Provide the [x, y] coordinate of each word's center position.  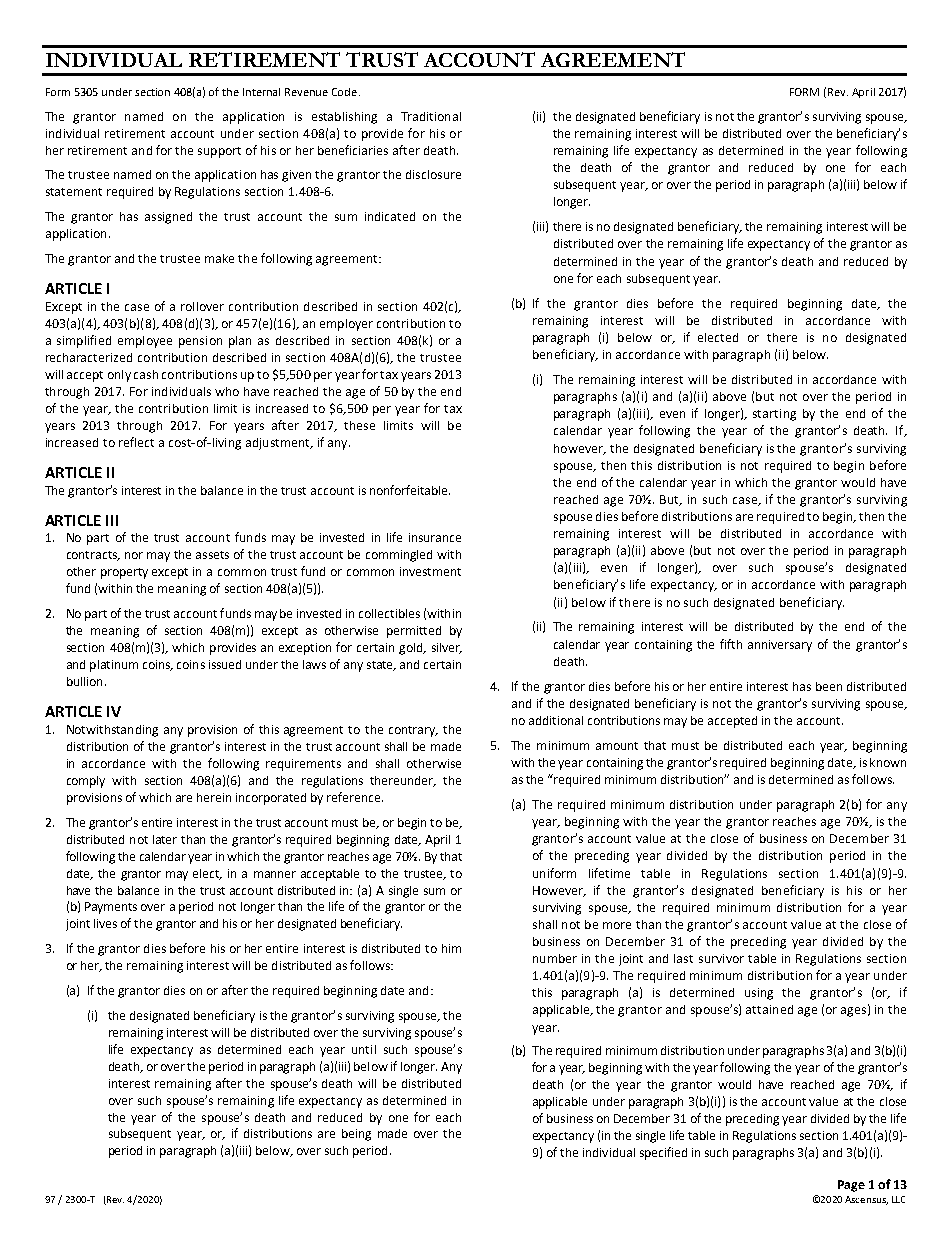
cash [146, 374]
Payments [111, 908]
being [356, 1135]
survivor [721, 958]
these [359, 425]
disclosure [433, 174]
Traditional [431, 116]
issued [225, 664]
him [451, 948]
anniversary [780, 646]
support [219, 152]
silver [447, 648]
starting [774, 415]
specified [663, 1153]
